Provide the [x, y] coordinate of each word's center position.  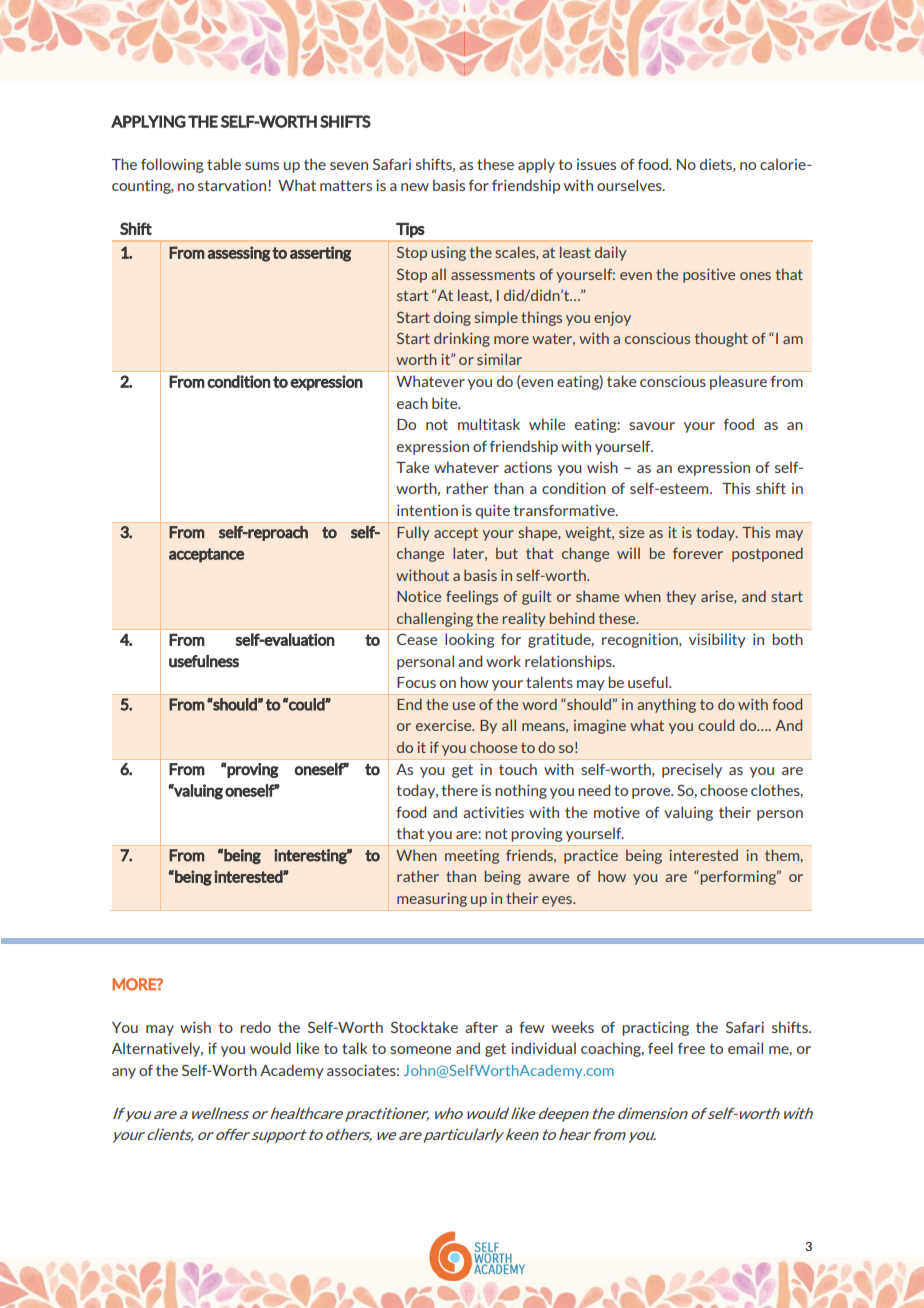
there [460, 790]
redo [255, 1027]
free [691, 1048]
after [481, 1027]
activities [493, 812]
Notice [419, 596]
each [412, 403]
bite [446, 403]
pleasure [738, 382]
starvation [233, 185]
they [681, 597]
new [415, 187]
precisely [692, 770]
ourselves [630, 185]
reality [524, 619]
